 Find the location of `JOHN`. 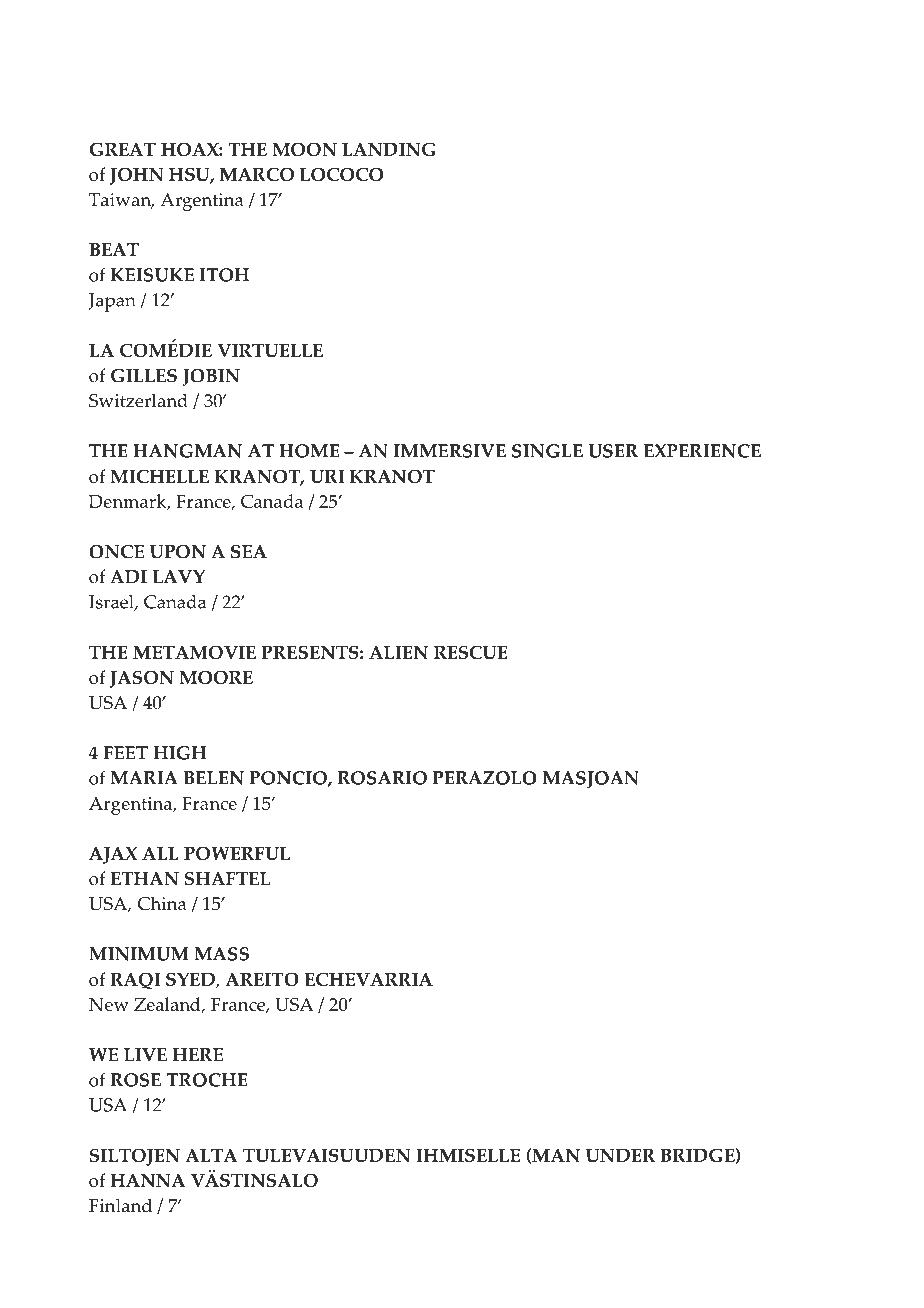

JOHN is located at coordinates (137, 176).
